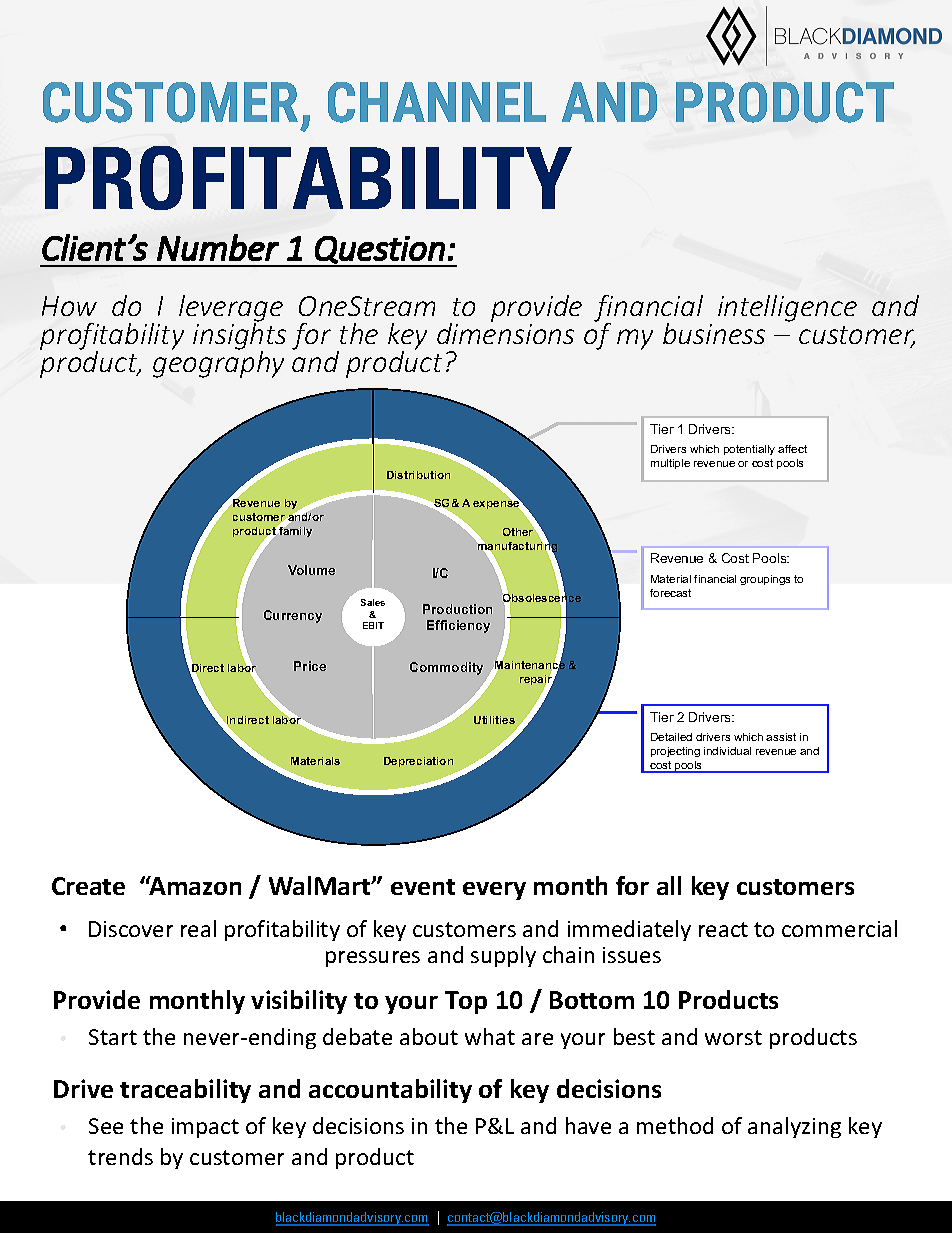 The height and width of the screenshot is (1233, 952). Describe the element at coordinates (781, 737) in the screenshot. I see `assist` at that location.
